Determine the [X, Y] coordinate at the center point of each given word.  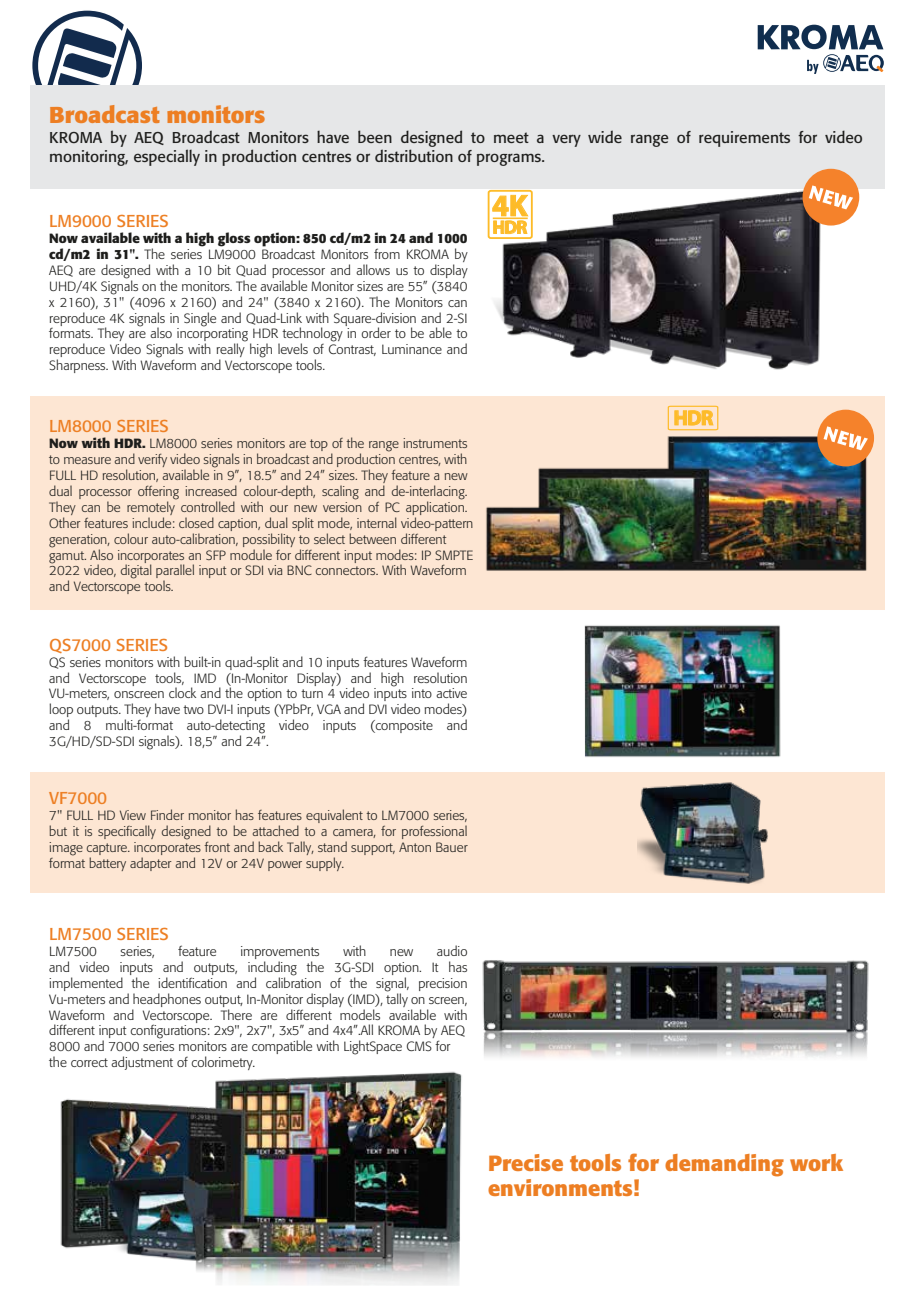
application [436, 507]
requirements [744, 139]
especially [167, 157]
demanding [724, 1165]
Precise [526, 1162]
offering [158, 494]
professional [434, 832]
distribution [414, 155]
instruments [435, 443]
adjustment [142, 1063]
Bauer [452, 847]
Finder [167, 814]
